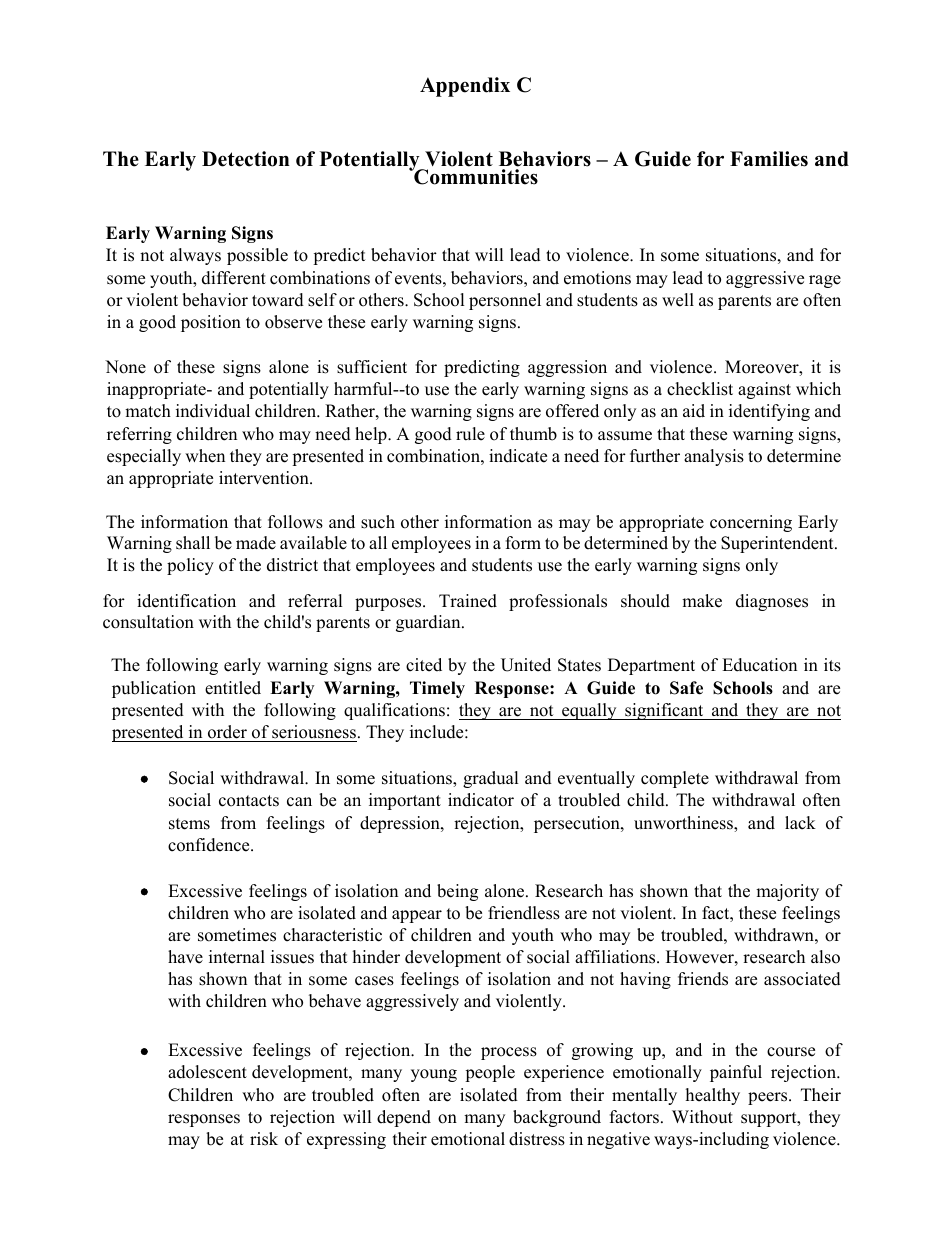  Describe the element at coordinates (186, 601) in the screenshot. I see `identification` at that location.
